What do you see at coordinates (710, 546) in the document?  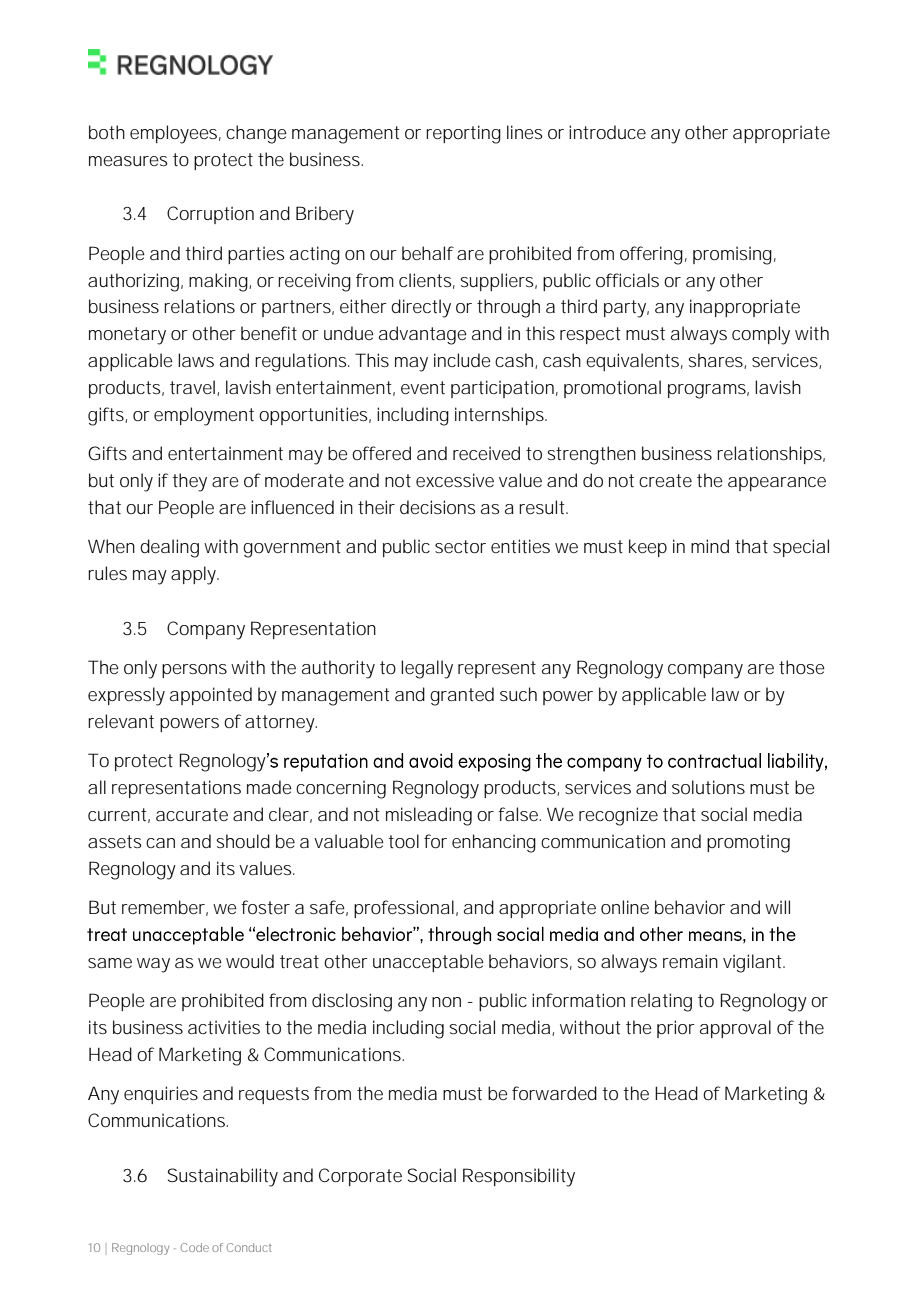 I see `mind` at bounding box center [710, 546].
